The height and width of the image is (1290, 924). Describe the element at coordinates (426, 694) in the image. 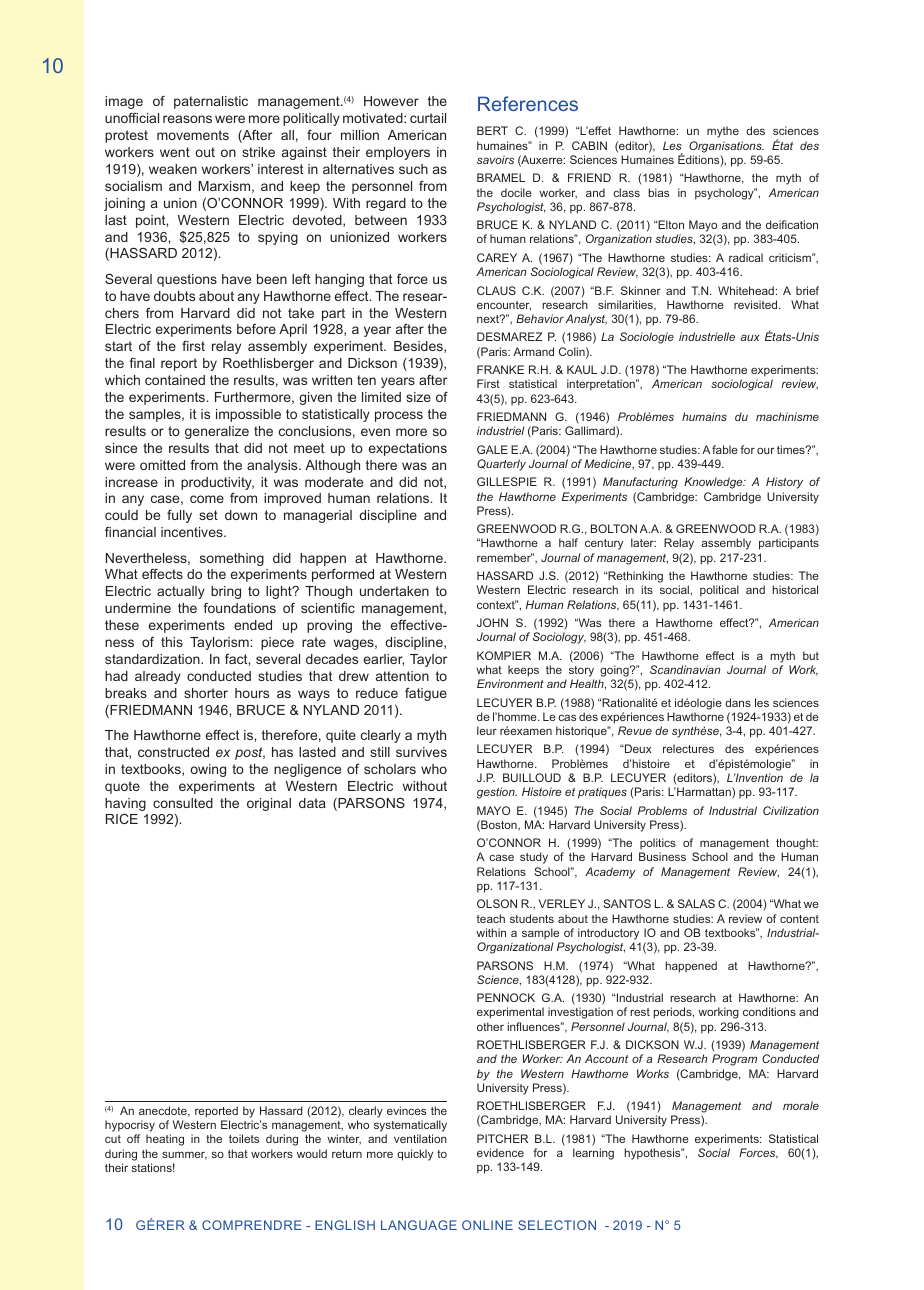

I see `fatigue` at that location.
